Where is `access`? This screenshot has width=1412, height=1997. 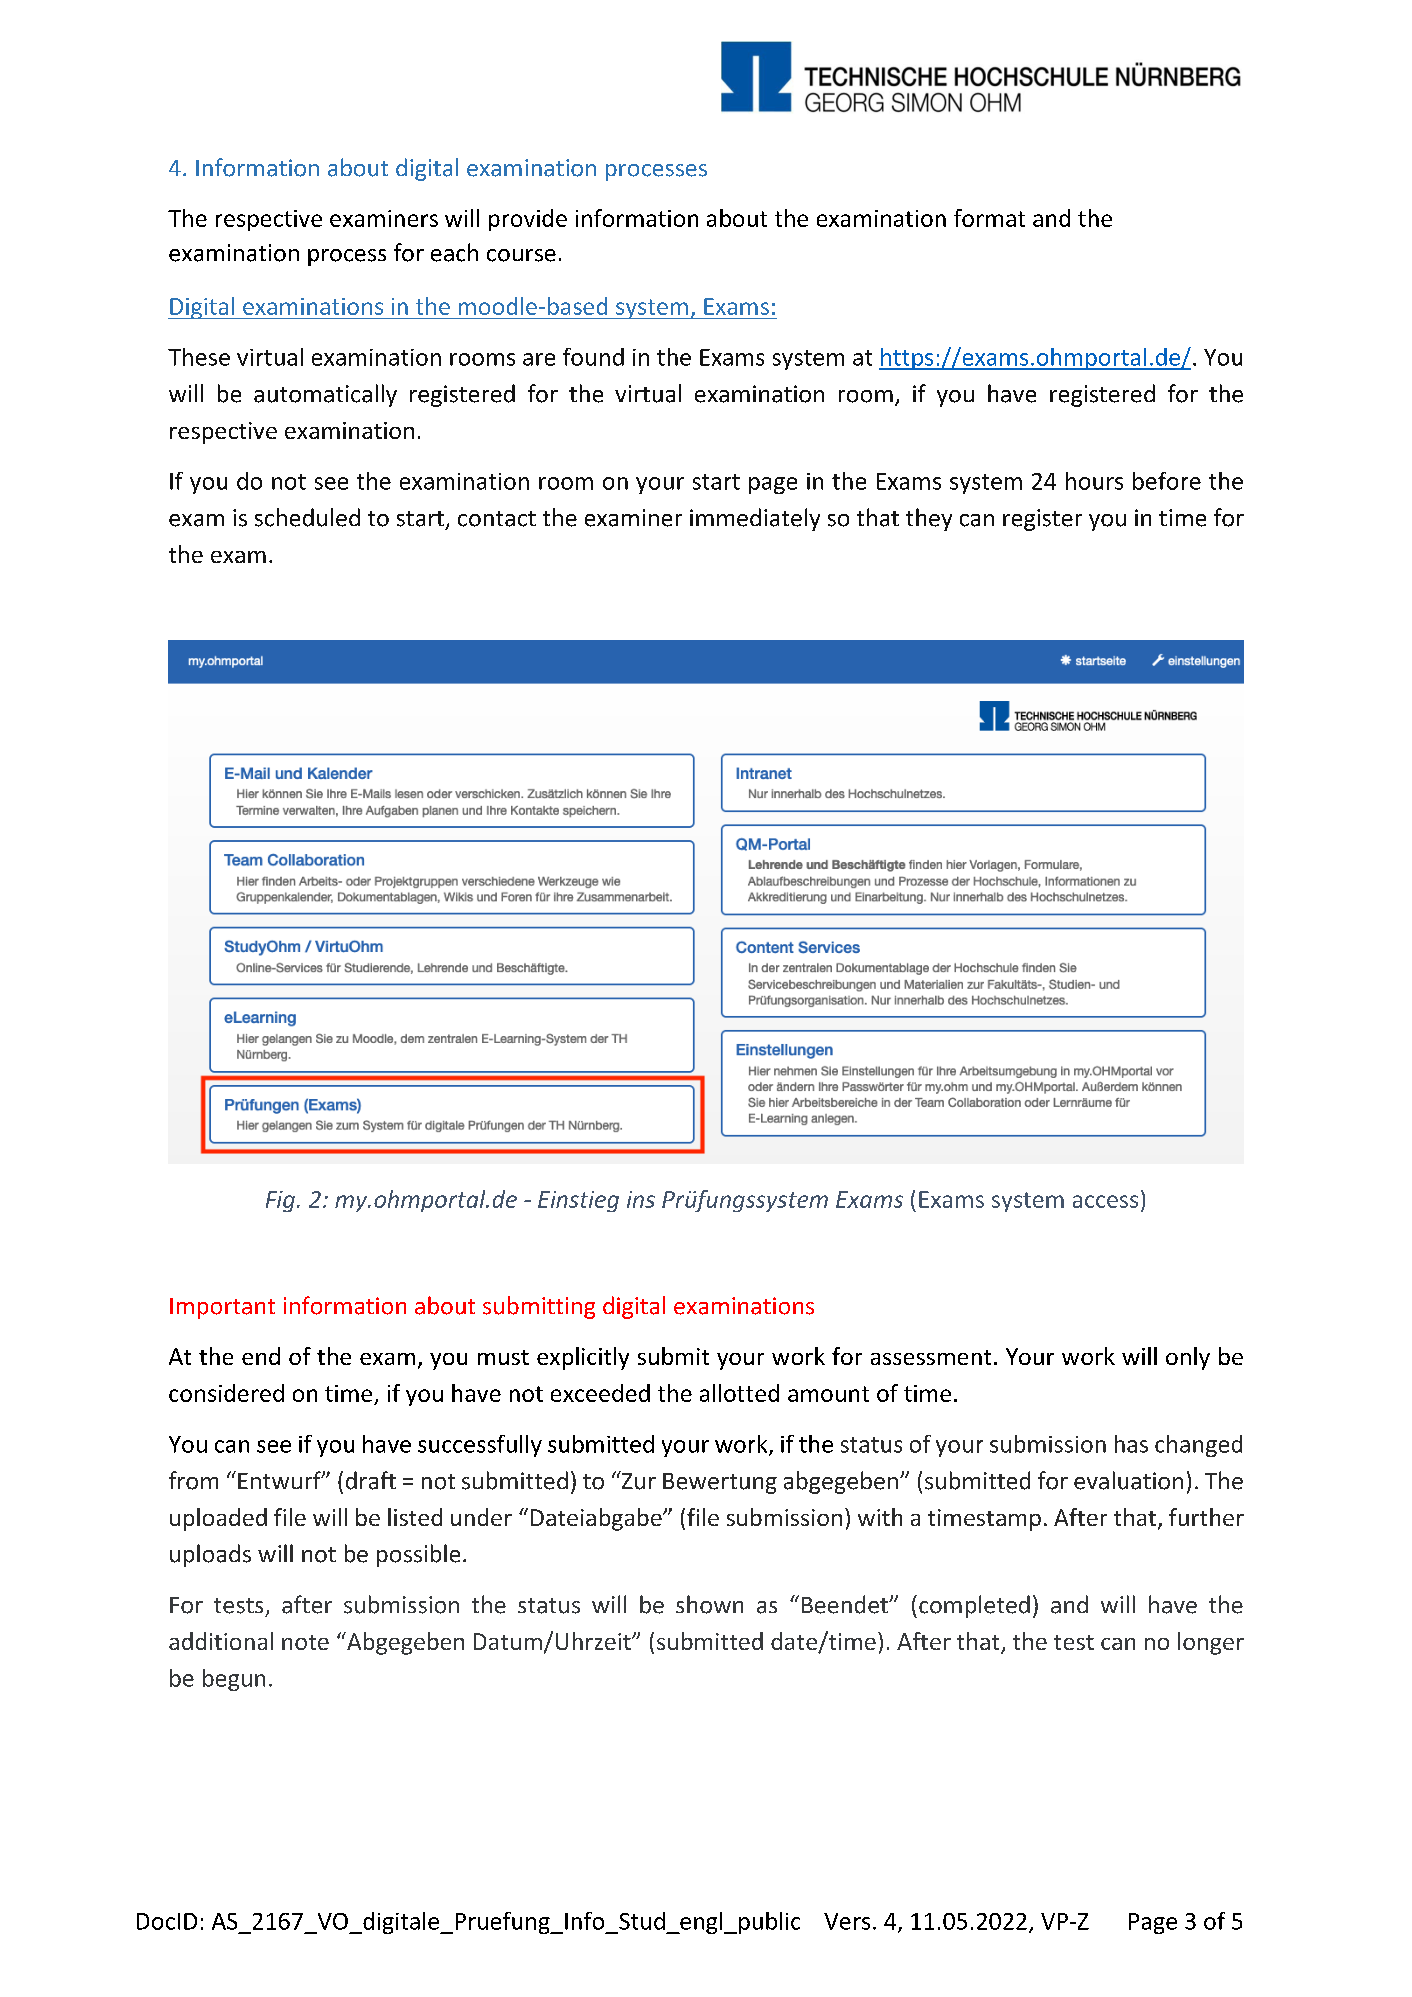
access is located at coordinates (1105, 1201).
